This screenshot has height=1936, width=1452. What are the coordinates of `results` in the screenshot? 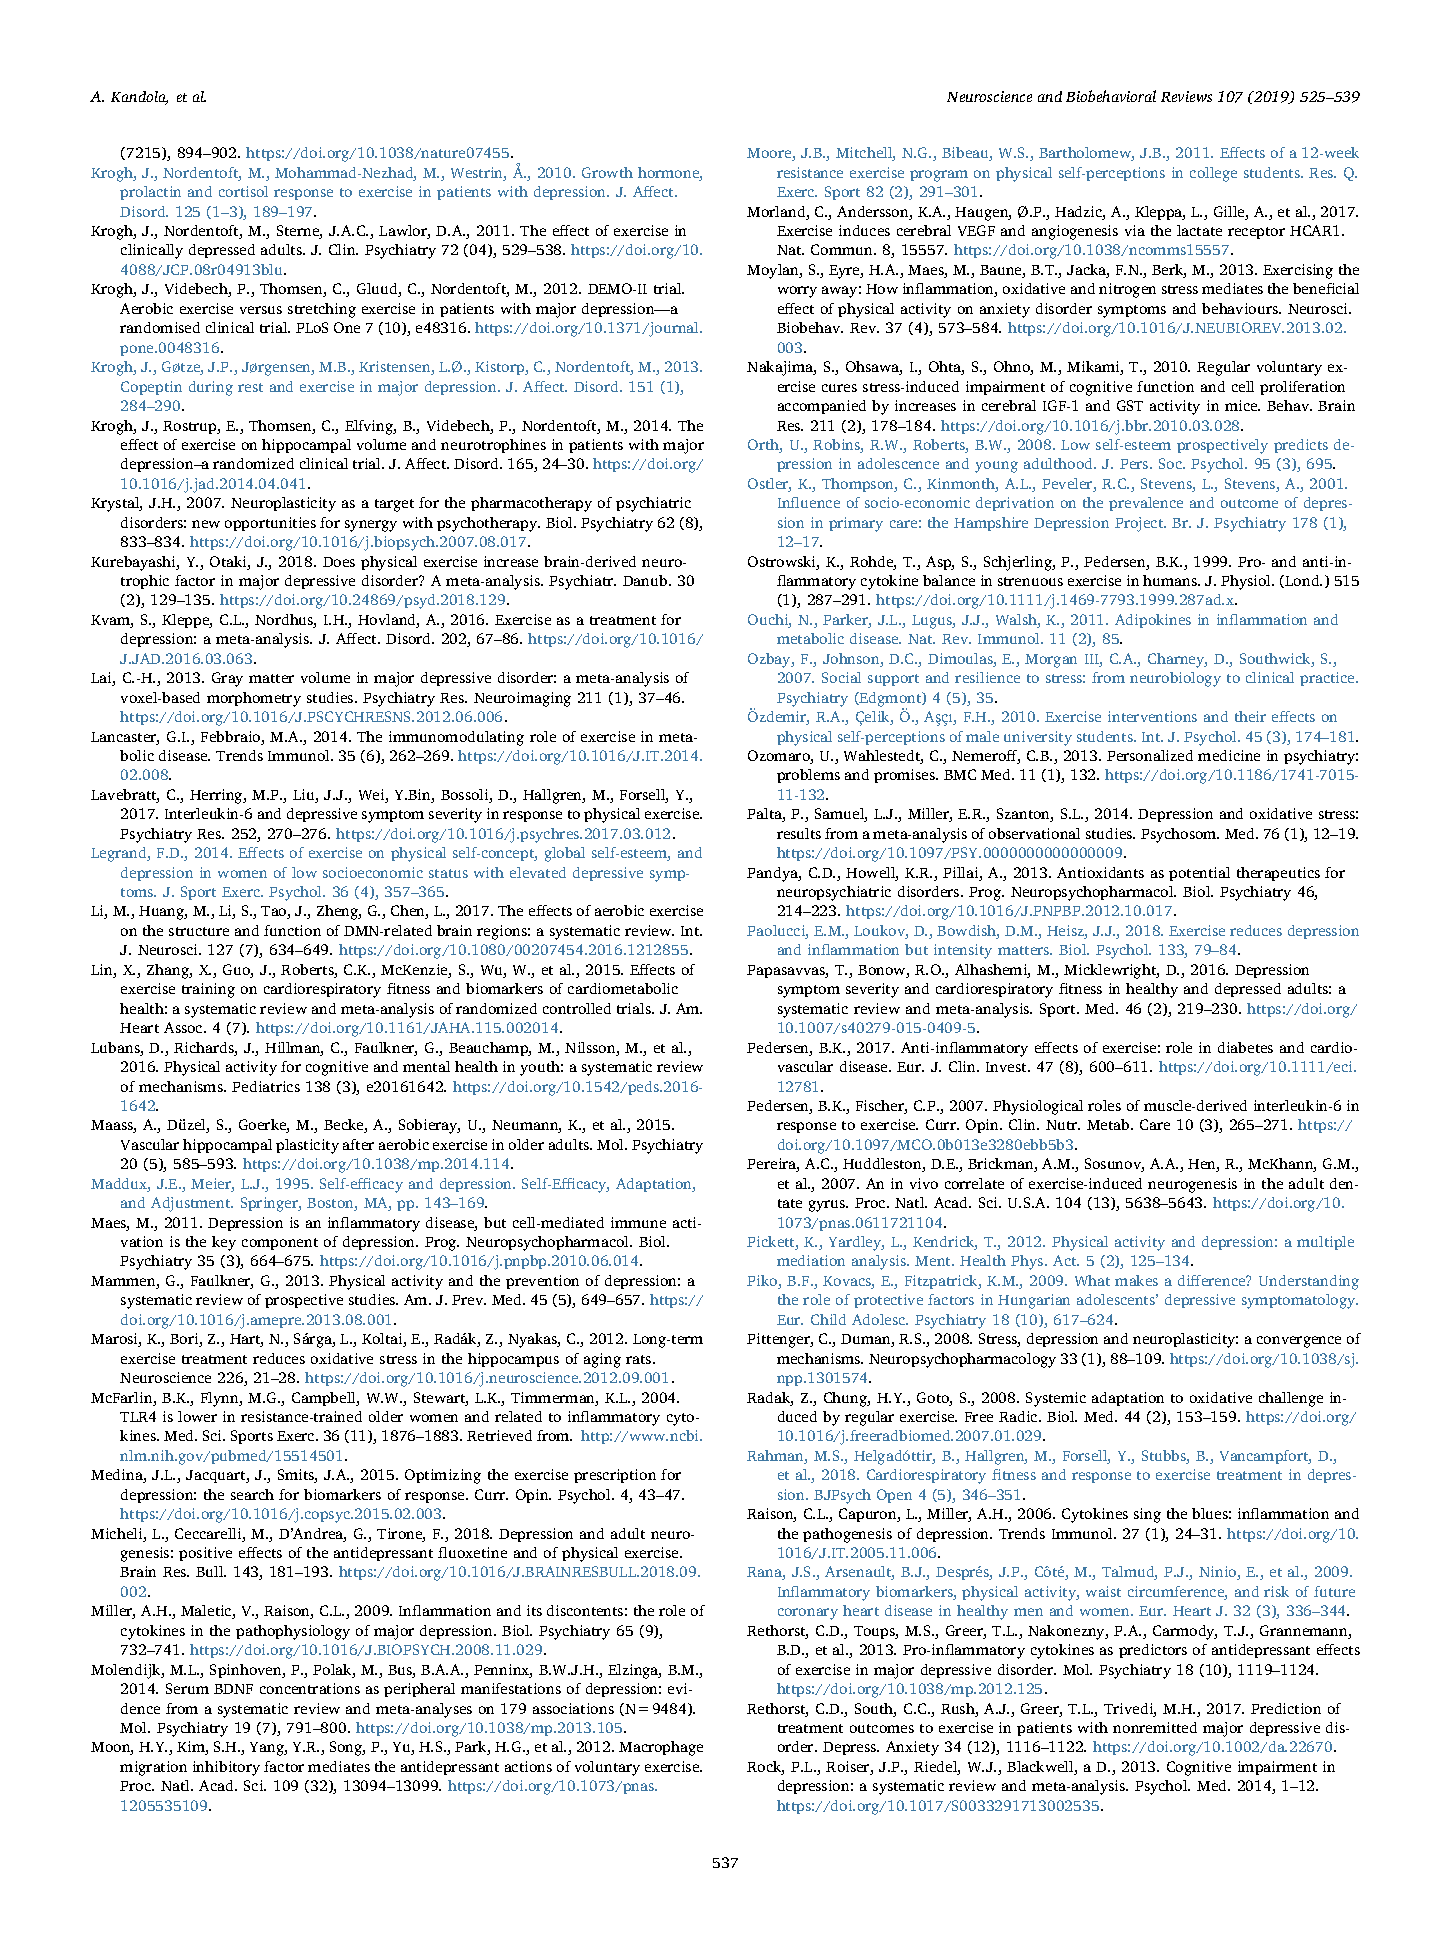 It's located at (799, 833).
